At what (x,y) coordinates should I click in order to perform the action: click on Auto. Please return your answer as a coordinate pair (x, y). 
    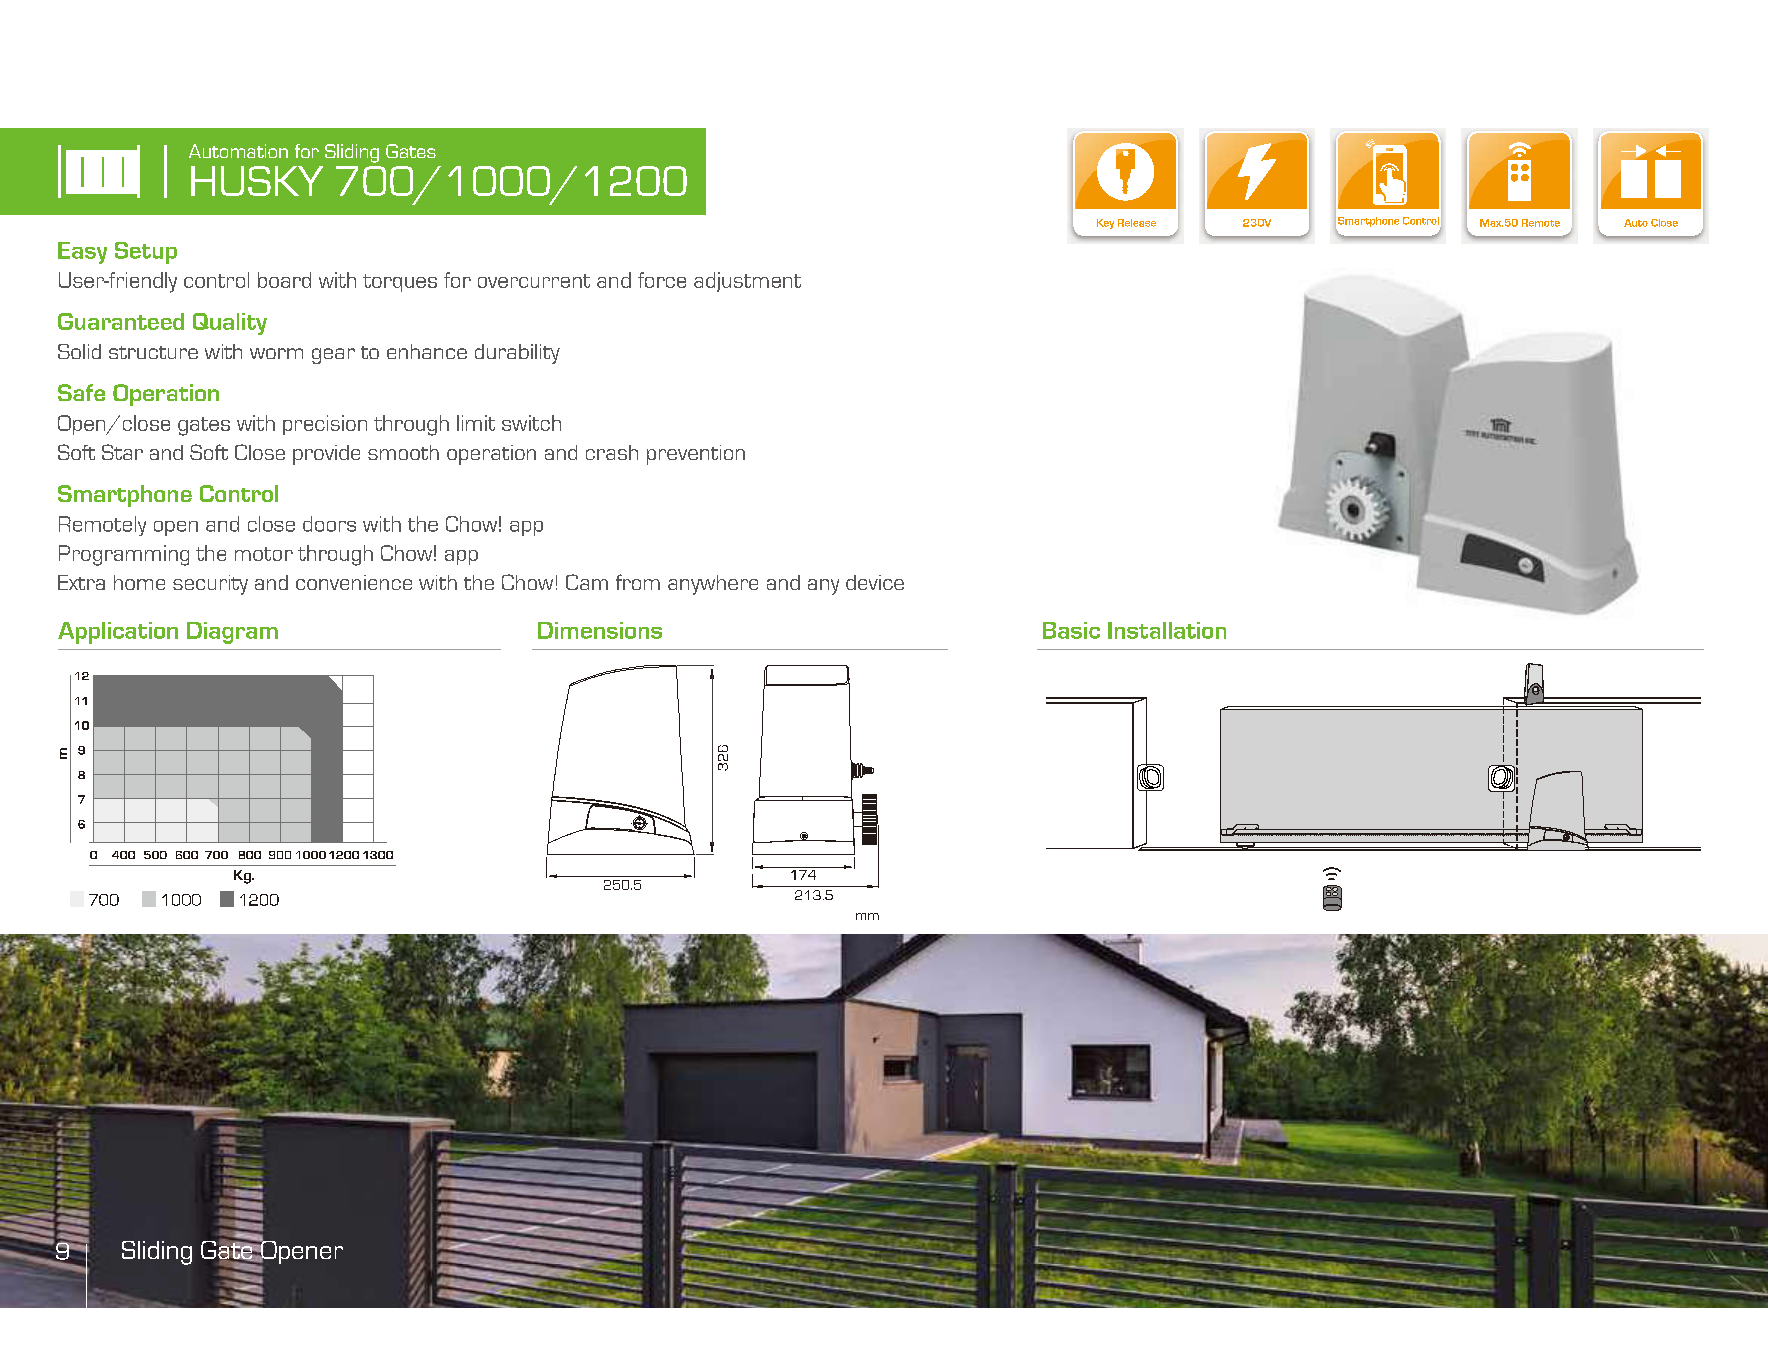
    Looking at the image, I should click on (1636, 223).
